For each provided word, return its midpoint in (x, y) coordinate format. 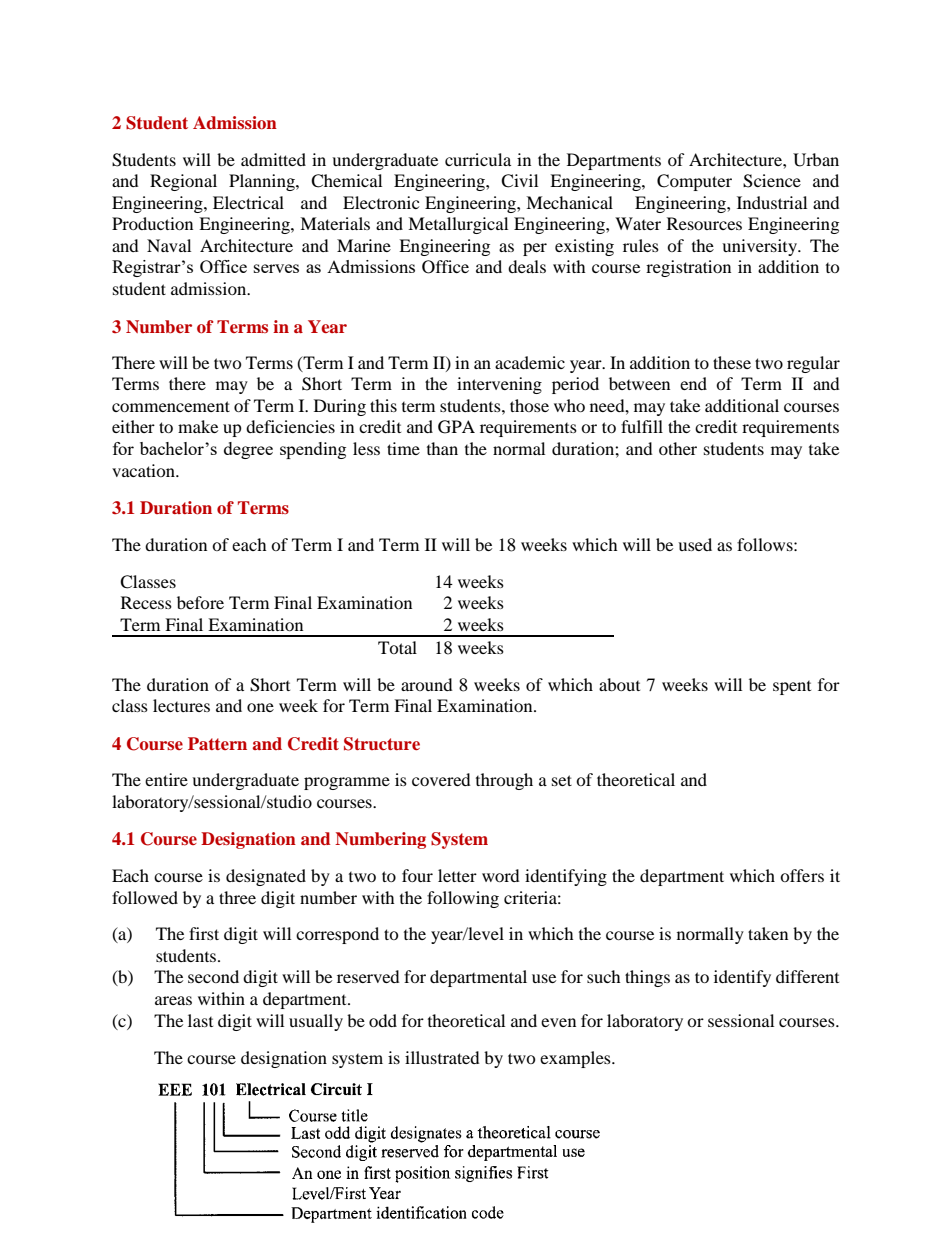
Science (772, 181)
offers (802, 875)
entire (166, 779)
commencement (171, 406)
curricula (478, 159)
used (695, 544)
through (504, 781)
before (200, 602)
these (732, 362)
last (200, 1020)
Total (397, 647)
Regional (183, 182)
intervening (499, 385)
